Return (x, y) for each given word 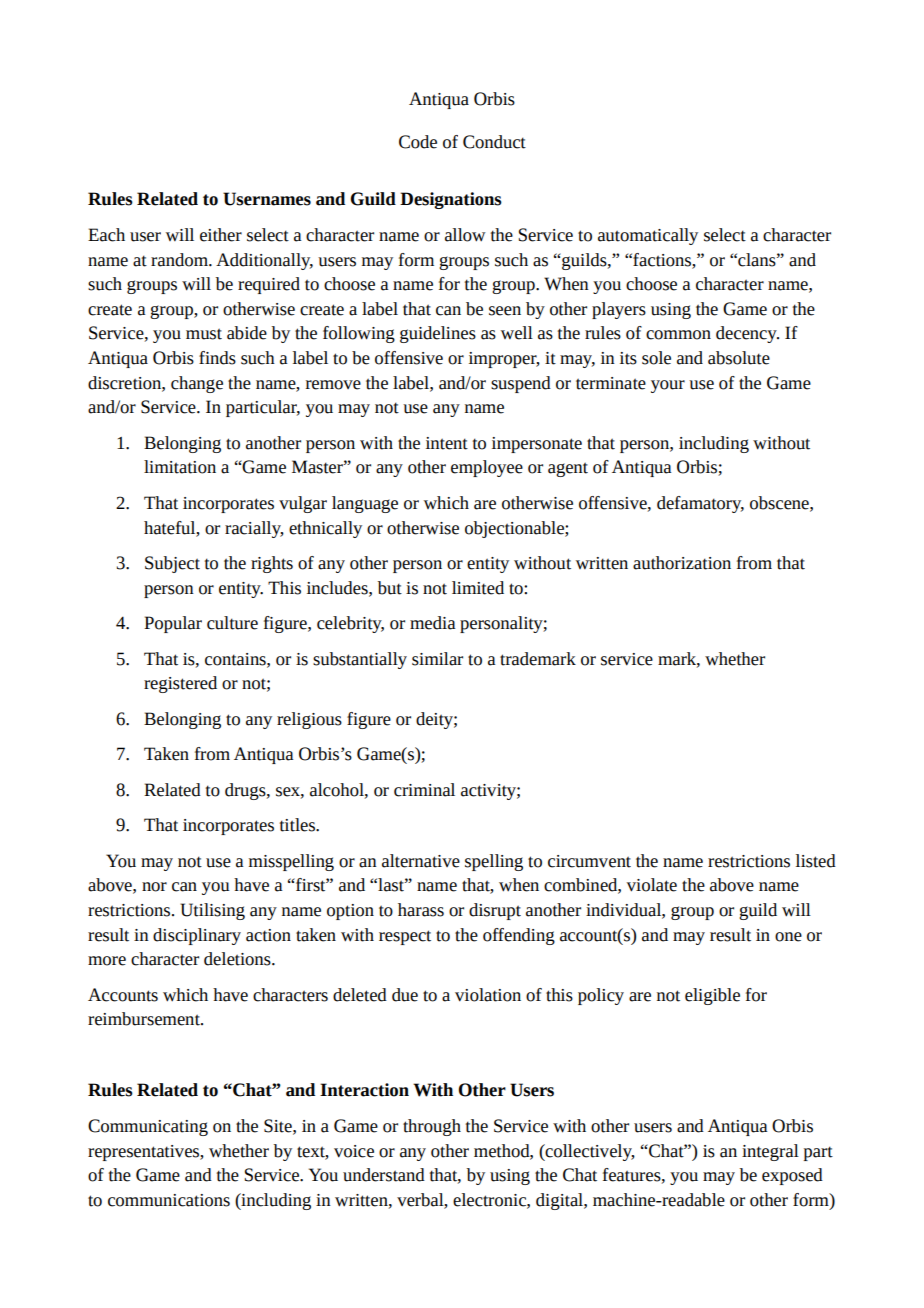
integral (770, 1152)
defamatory (700, 504)
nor (154, 887)
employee (487, 468)
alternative (421, 861)
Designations (451, 200)
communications (169, 1200)
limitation (180, 467)
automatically (648, 236)
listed (816, 861)
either (221, 235)
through (432, 1127)
